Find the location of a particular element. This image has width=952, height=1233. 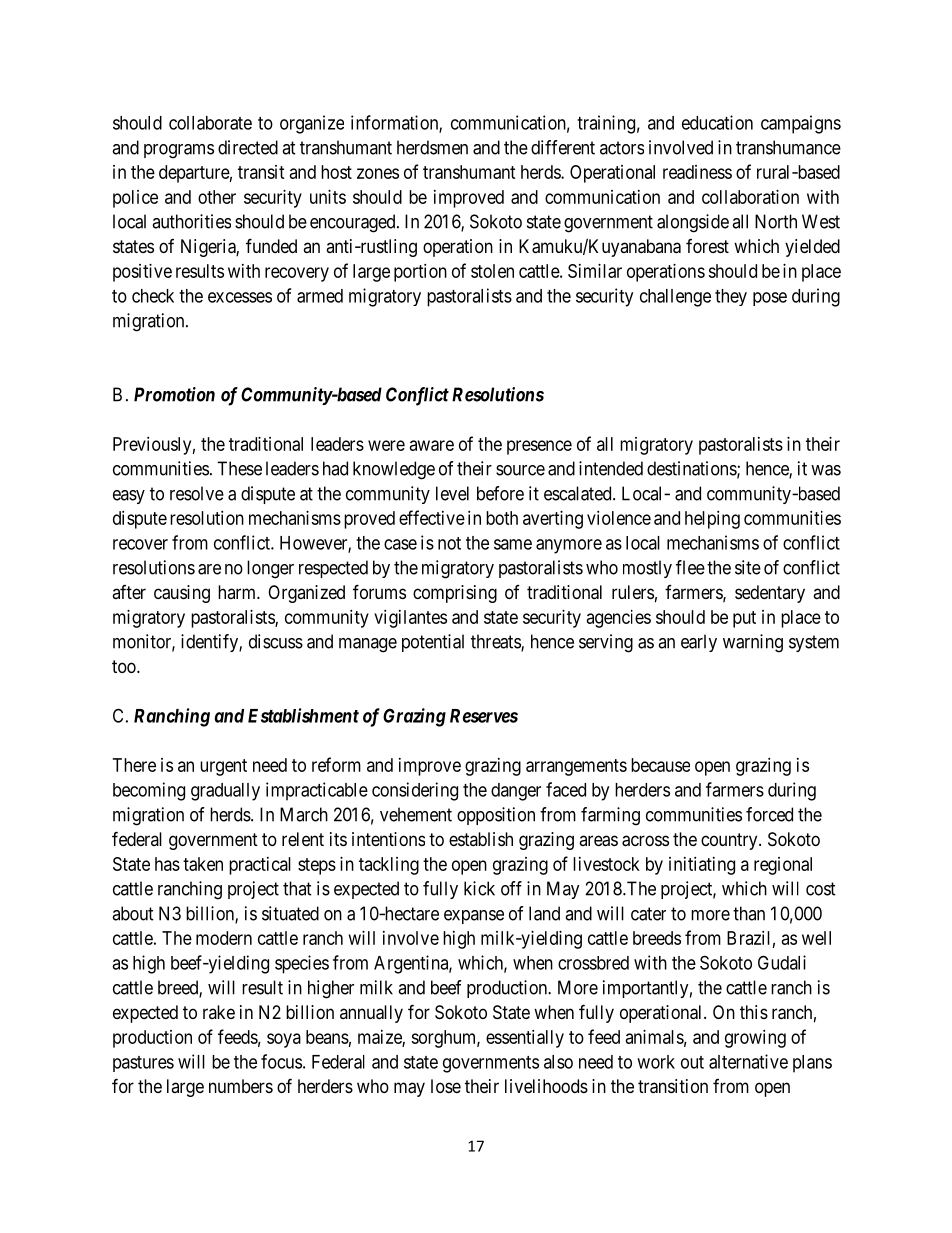

transhumance is located at coordinates (788, 147).
